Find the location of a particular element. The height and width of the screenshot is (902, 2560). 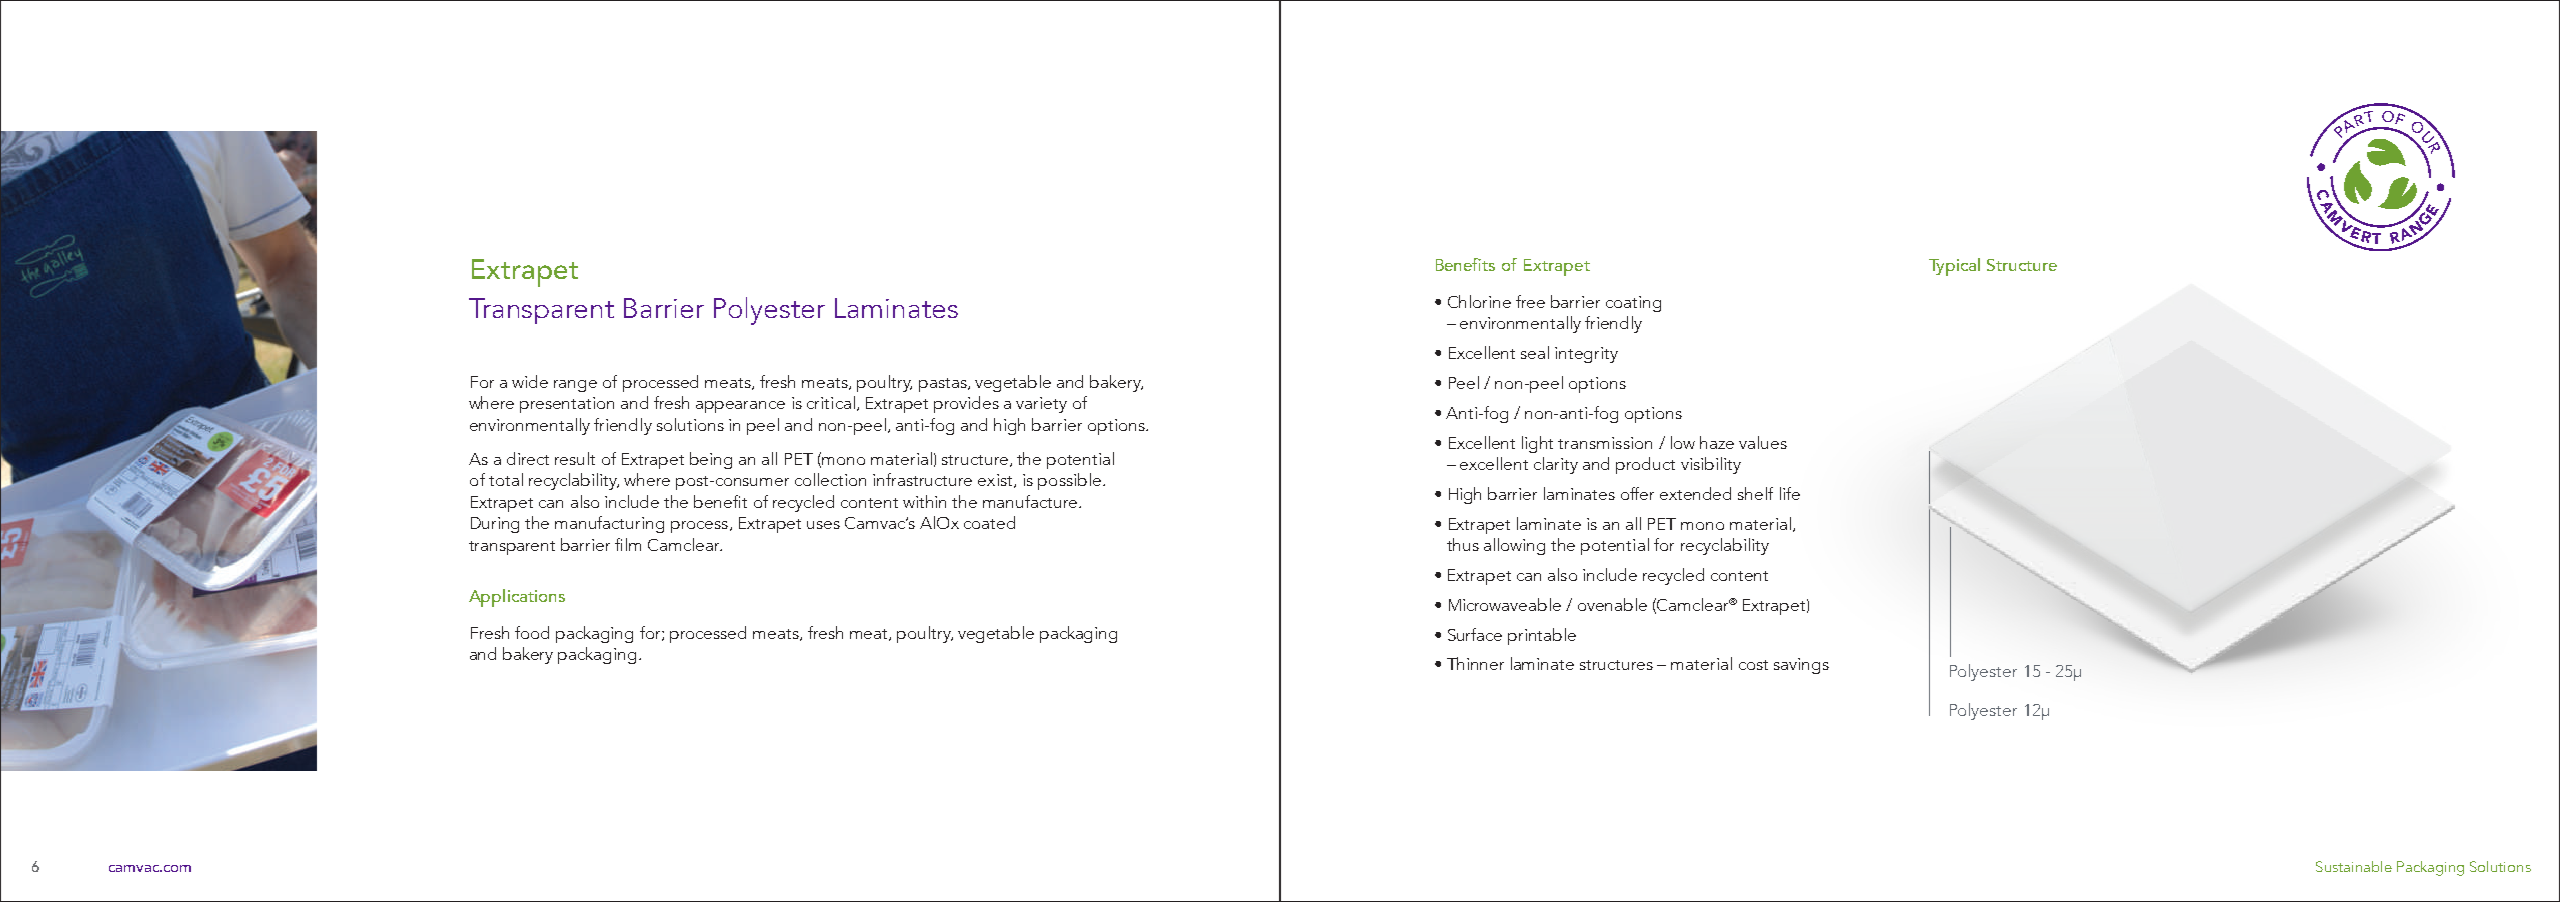

food is located at coordinates (532, 632).
